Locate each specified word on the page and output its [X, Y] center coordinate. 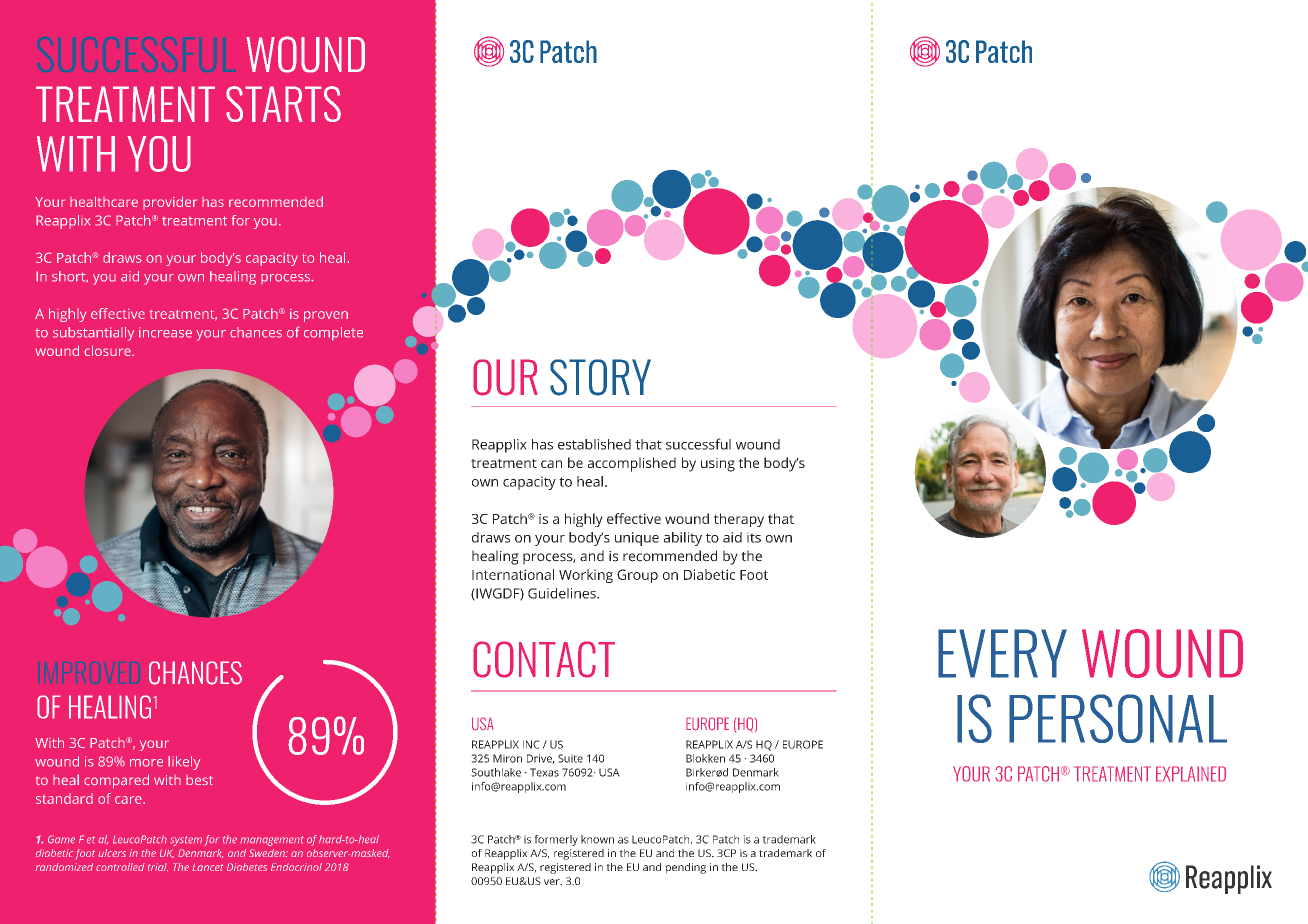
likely [184, 763]
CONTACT [544, 659]
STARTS [283, 104]
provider [170, 203]
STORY [600, 377]
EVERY [1002, 653]
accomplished [632, 464]
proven [326, 316]
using [718, 465]
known [597, 839]
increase [165, 332]
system [186, 841]
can [551, 464]
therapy [739, 520]
